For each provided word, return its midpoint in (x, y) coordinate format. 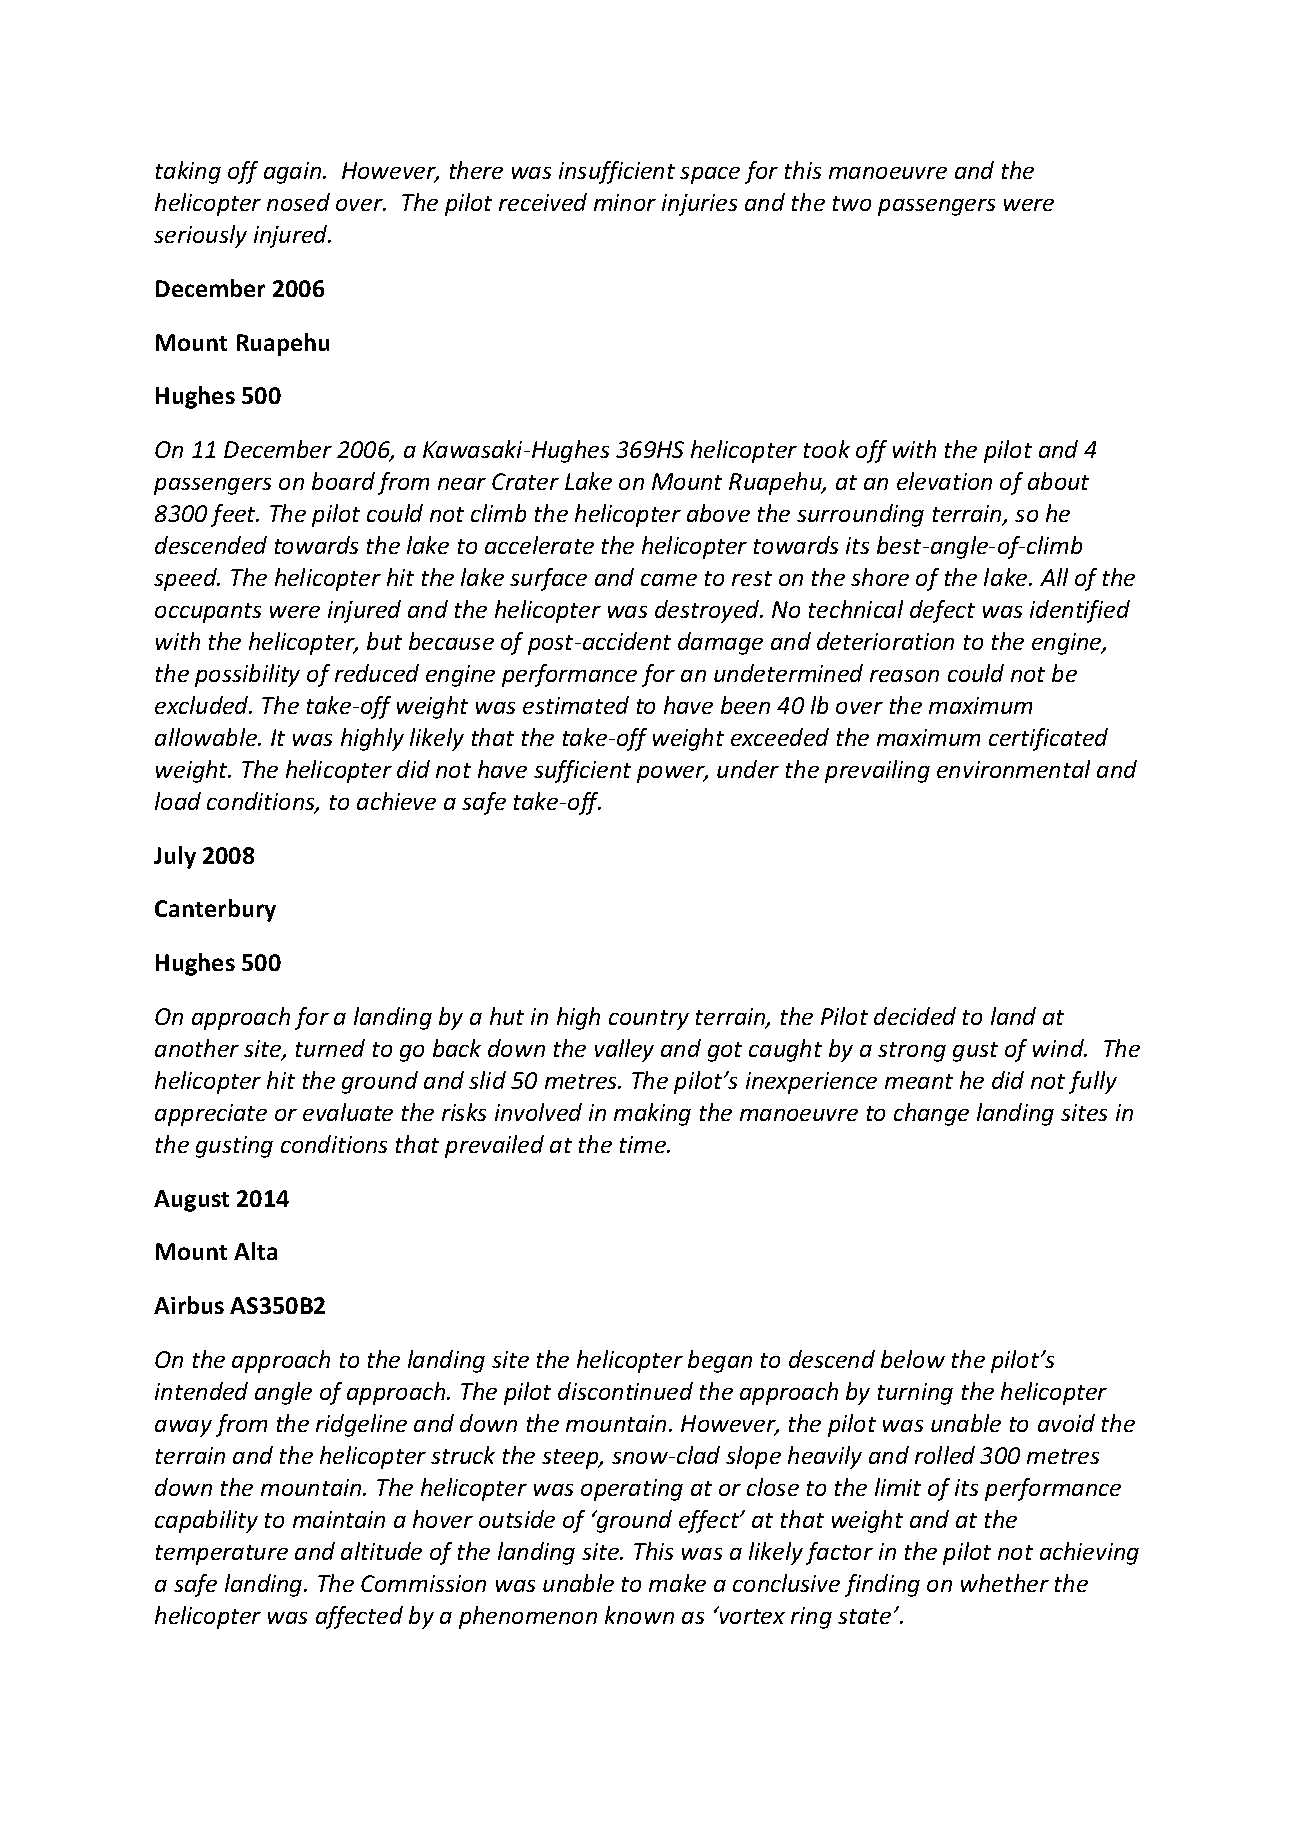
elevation (944, 481)
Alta (255, 1251)
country (649, 1020)
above (718, 513)
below (913, 1359)
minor (625, 202)
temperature (222, 1555)
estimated (576, 705)
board (343, 481)
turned (330, 1048)
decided (915, 1016)
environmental (1013, 769)
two (852, 203)
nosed (298, 202)
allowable (207, 737)
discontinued (625, 1391)
